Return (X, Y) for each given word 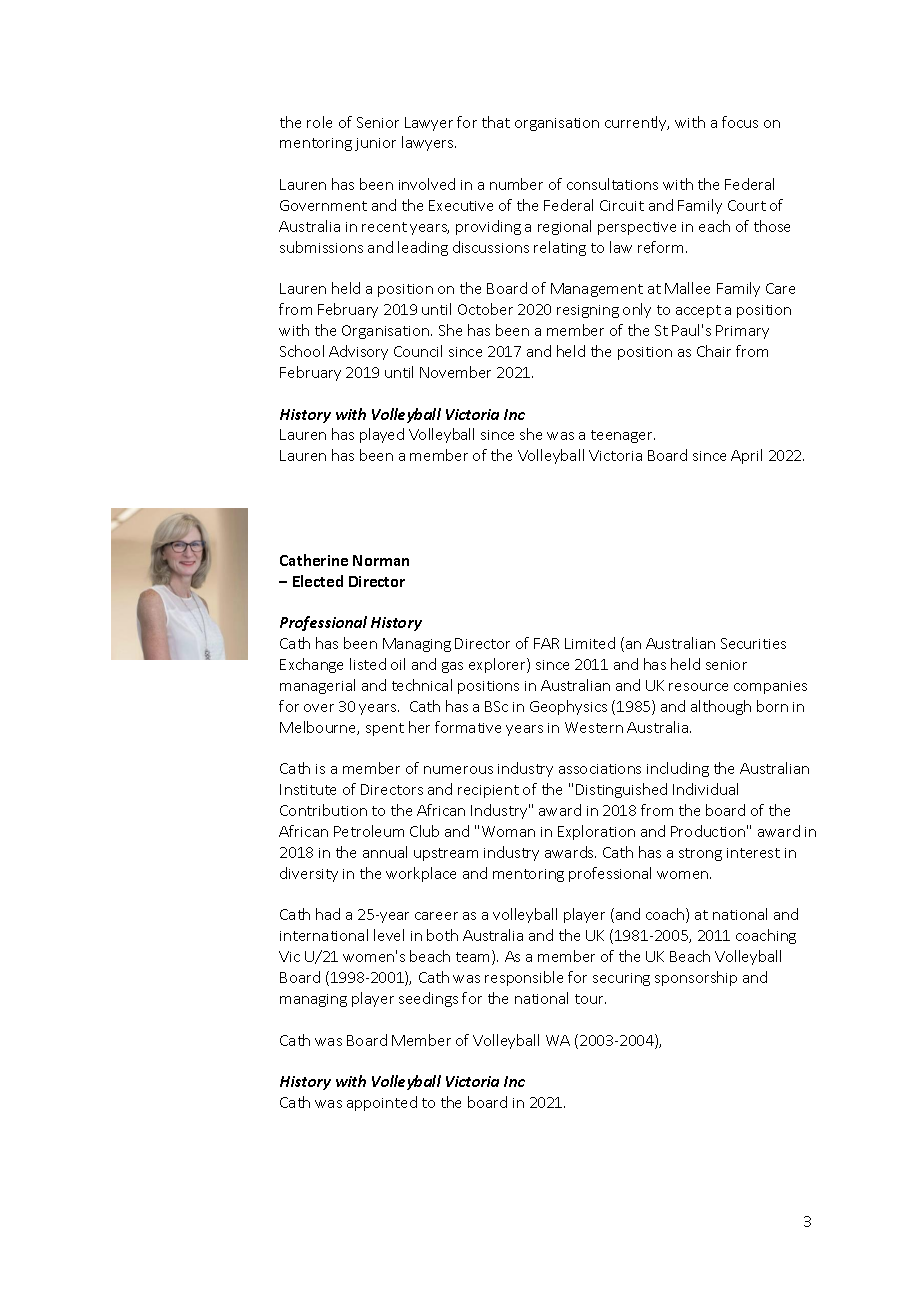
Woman (508, 831)
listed (368, 664)
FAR (546, 643)
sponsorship (696, 978)
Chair (714, 351)
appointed (382, 1103)
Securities (753, 643)
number (516, 184)
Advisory (358, 352)
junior (375, 144)
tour (590, 999)
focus (740, 122)
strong (700, 854)
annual (385, 852)
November (455, 372)
